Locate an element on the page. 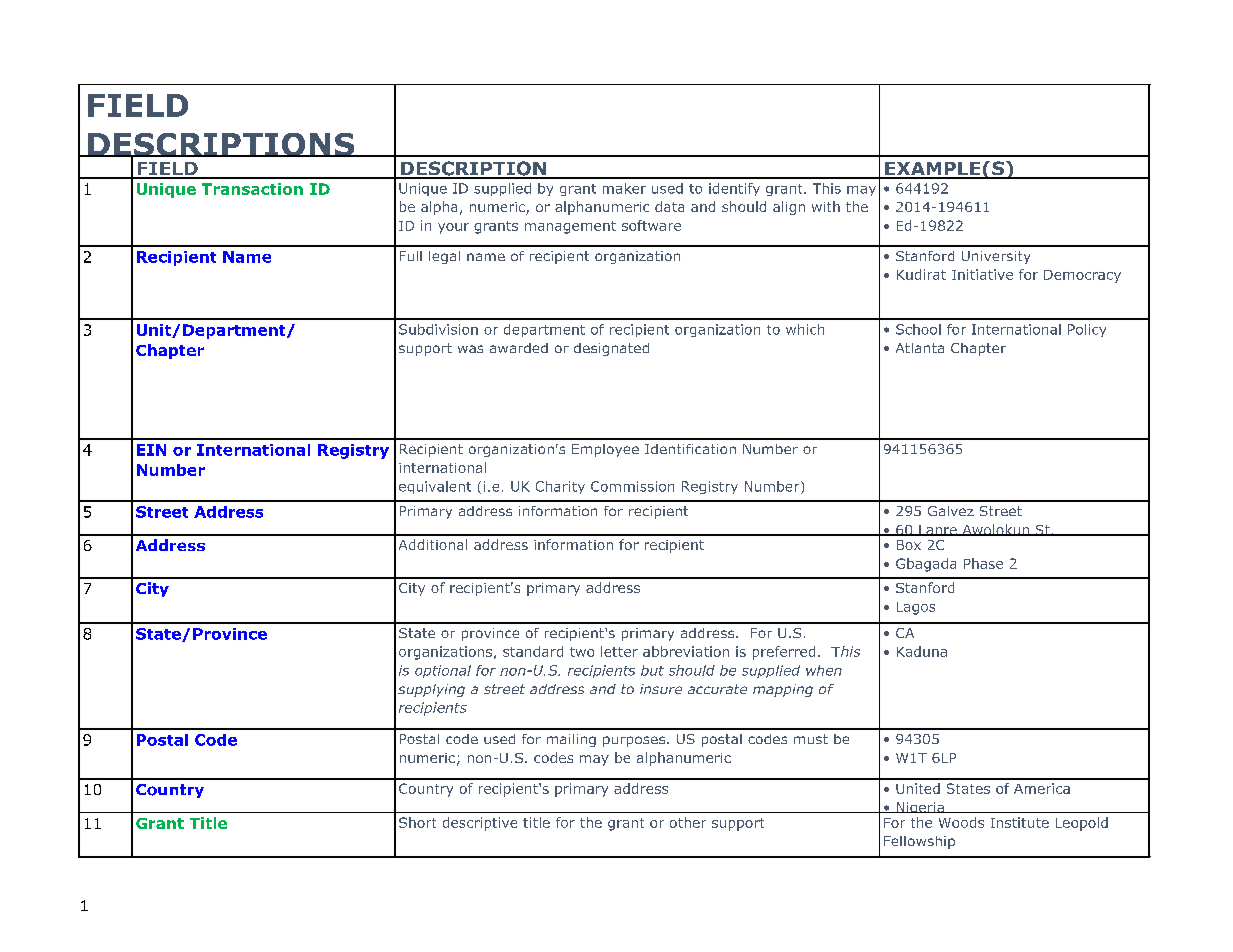  Additional is located at coordinates (433, 544).
